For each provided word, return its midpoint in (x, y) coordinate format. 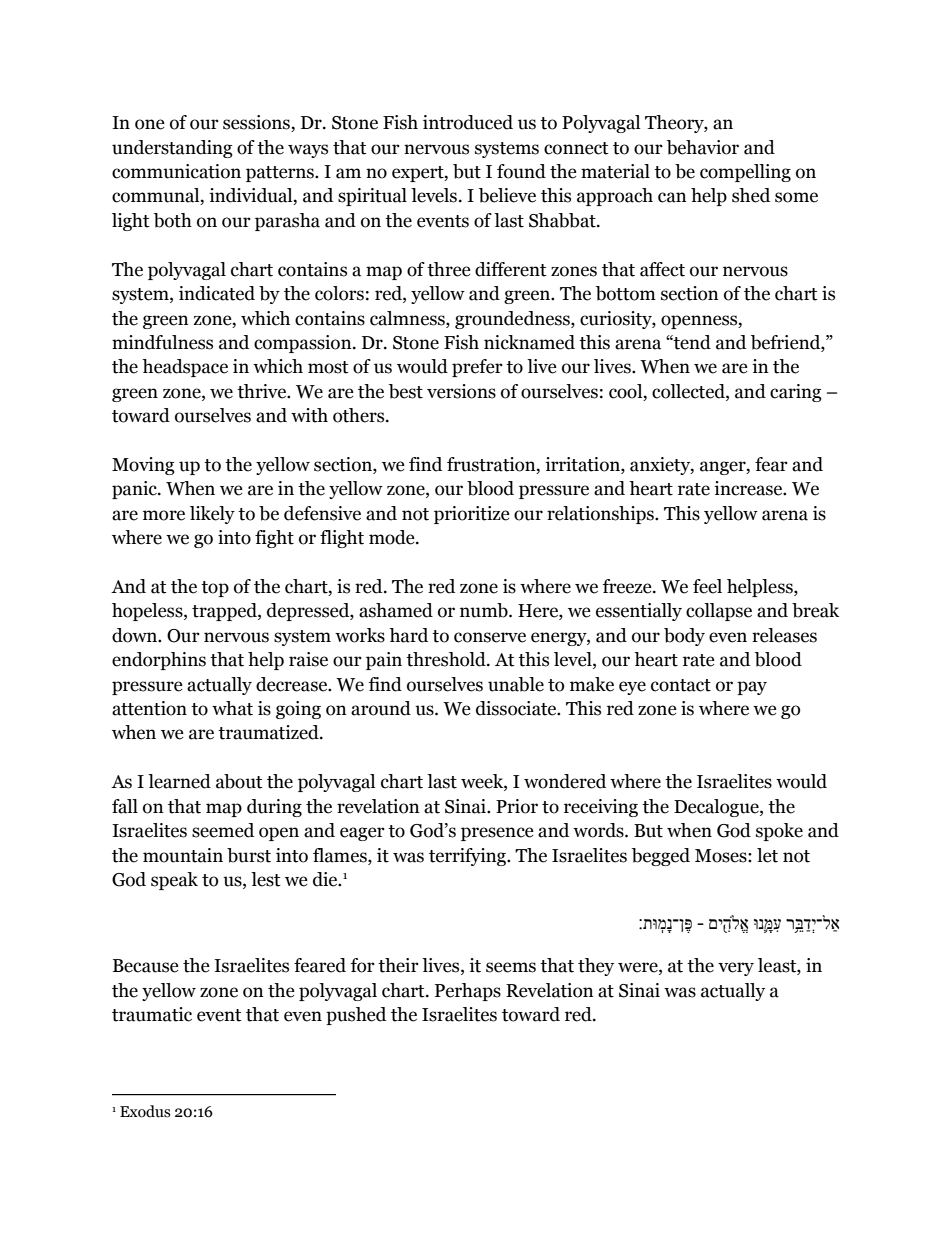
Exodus (145, 1111)
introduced (468, 122)
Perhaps (468, 992)
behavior (703, 147)
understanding (172, 149)
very (736, 969)
